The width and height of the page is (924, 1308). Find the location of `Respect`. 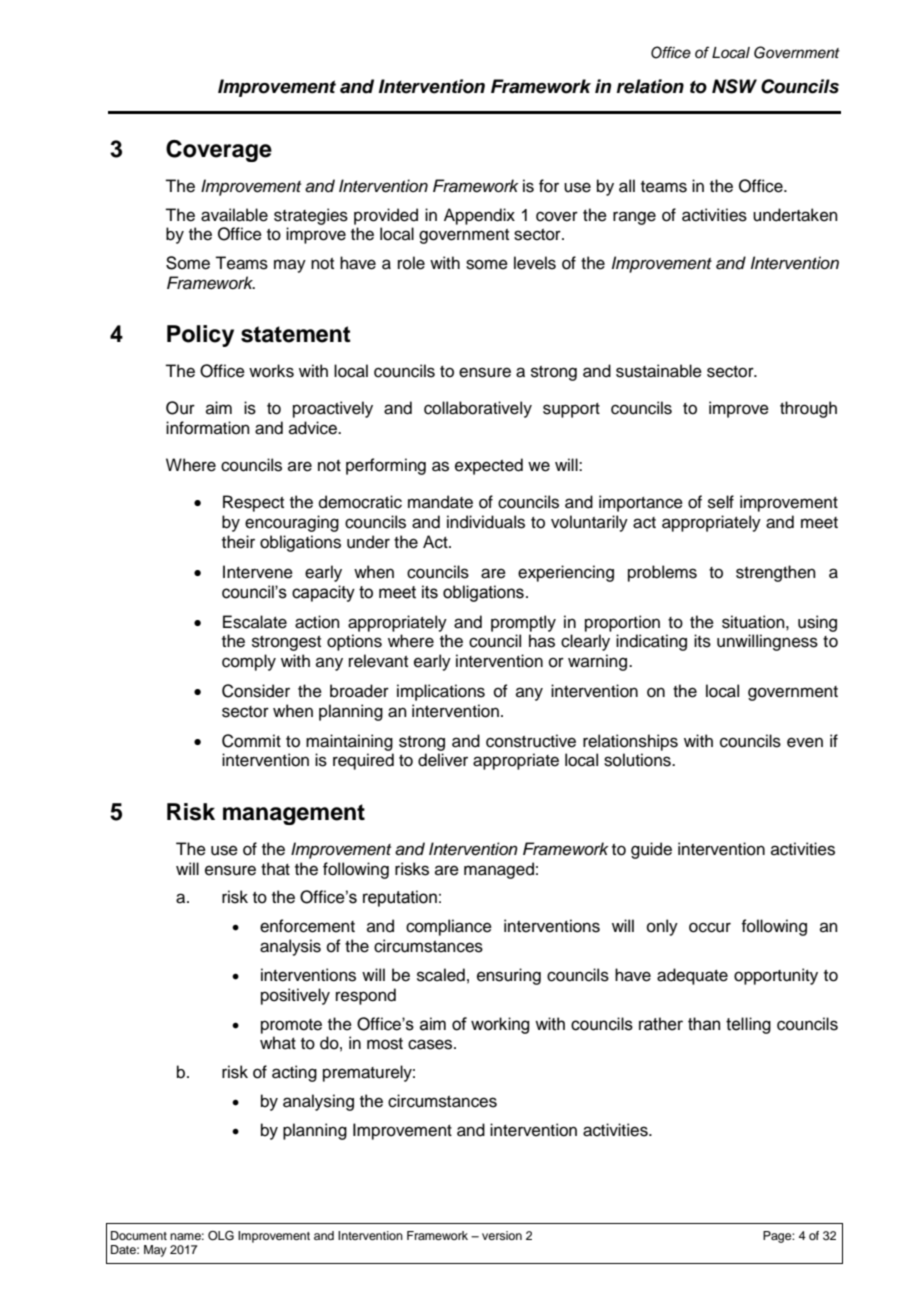

Respect is located at coordinates (253, 503).
